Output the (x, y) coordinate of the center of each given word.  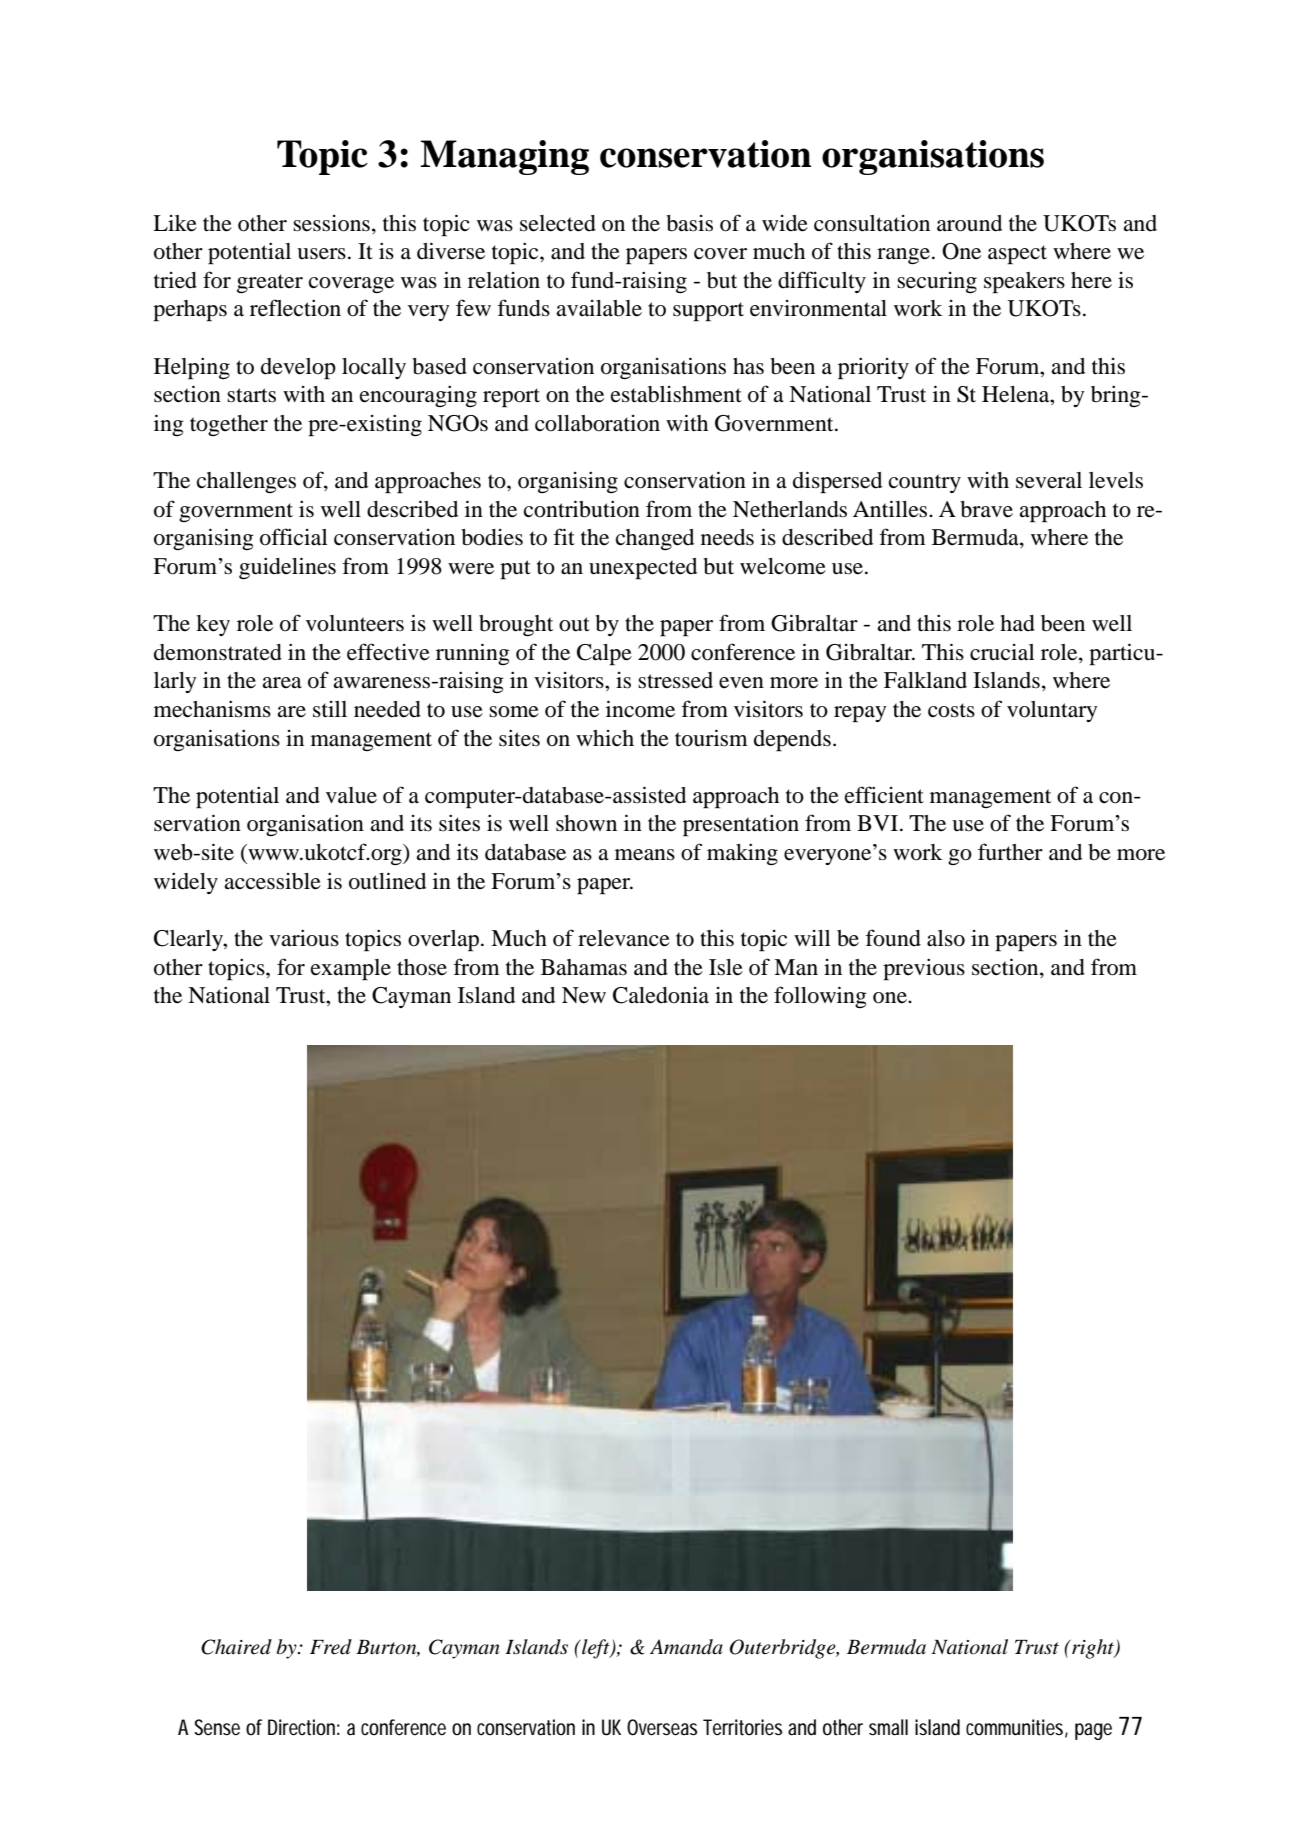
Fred (331, 1647)
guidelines (287, 568)
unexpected (643, 569)
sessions (331, 223)
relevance (624, 938)
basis (689, 223)
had (1017, 623)
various (304, 938)
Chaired (236, 1647)
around (969, 223)
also (946, 938)
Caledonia (661, 995)
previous (924, 969)
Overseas (662, 1727)
